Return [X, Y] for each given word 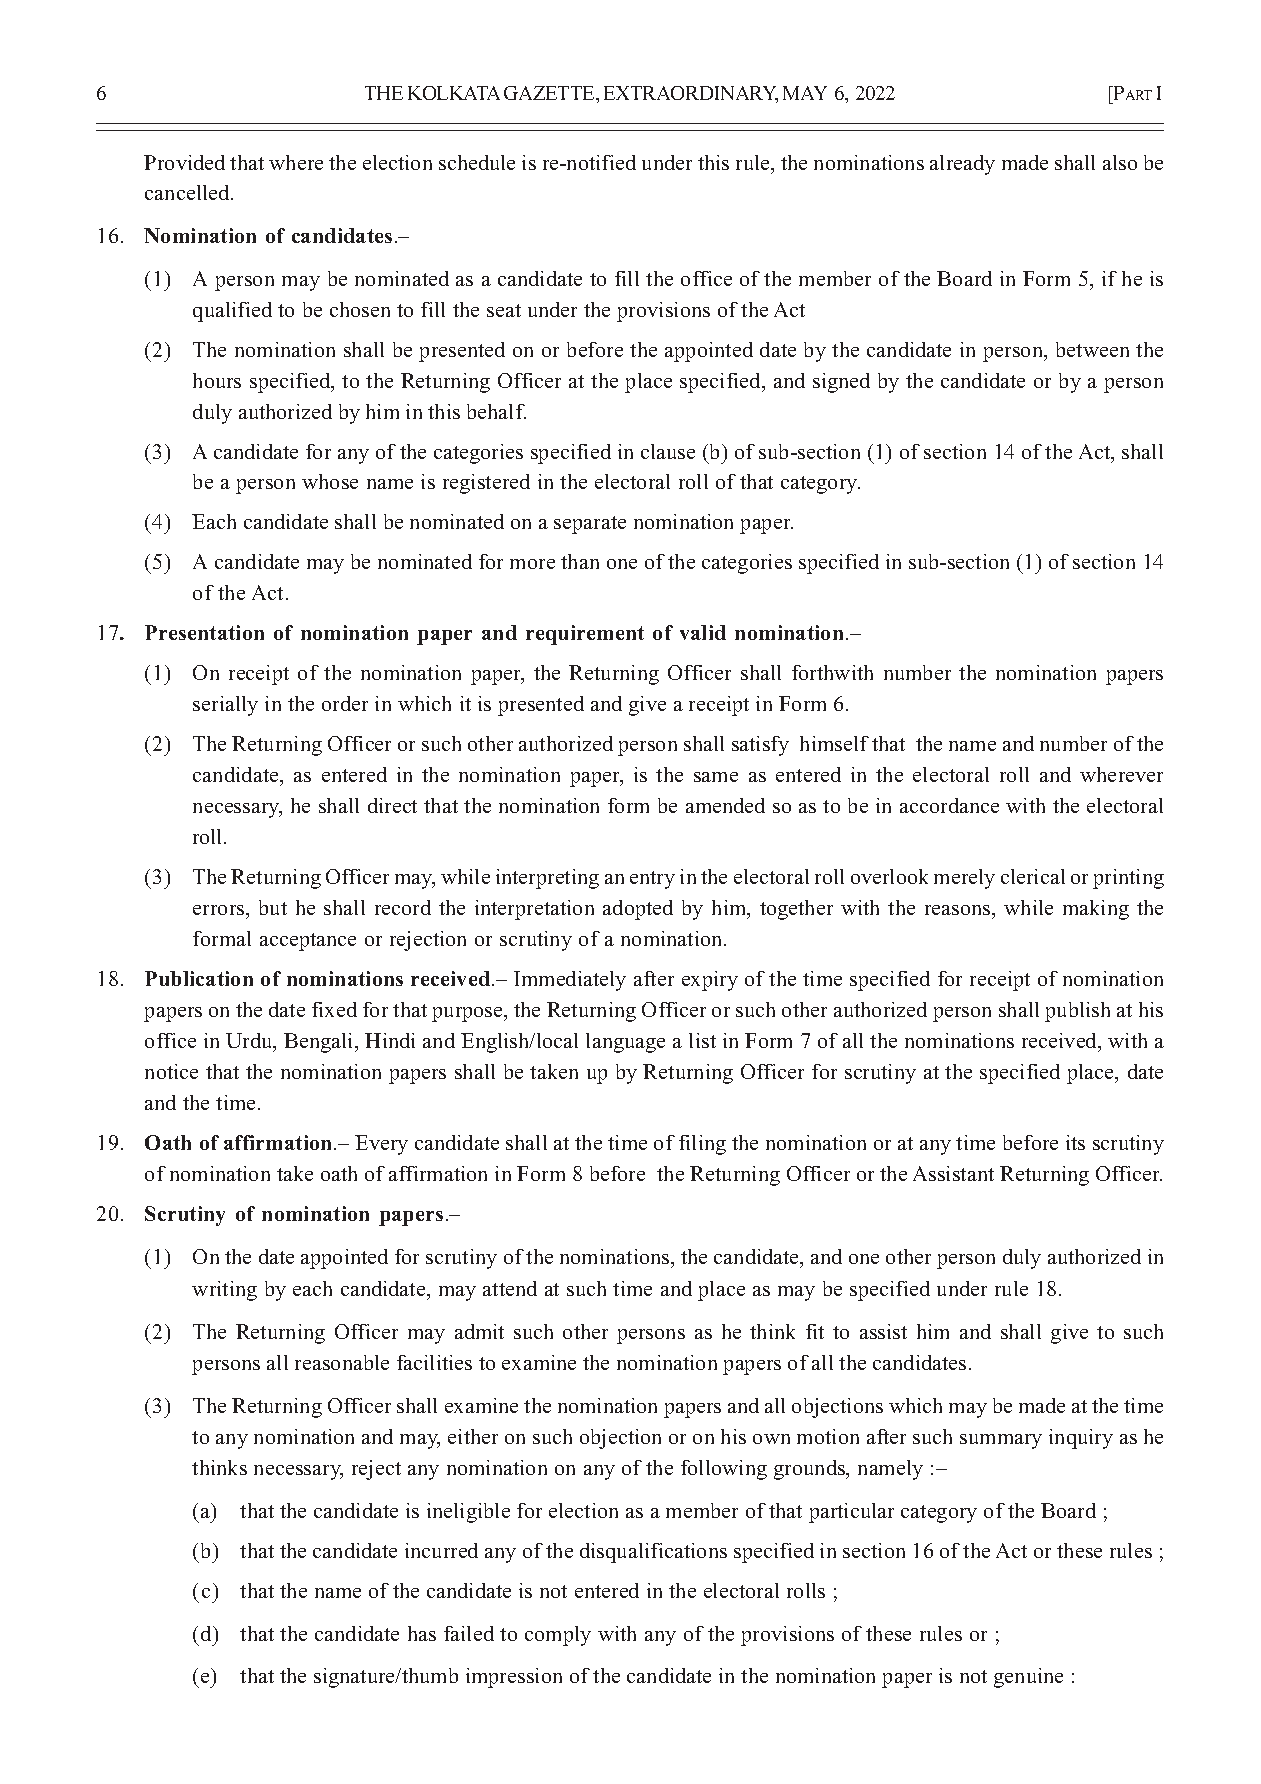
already [962, 165]
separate [590, 525]
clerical [1033, 876]
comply [558, 1636]
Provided [184, 162]
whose [330, 481]
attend [510, 1288]
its [1075, 1142]
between [1092, 349]
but [273, 907]
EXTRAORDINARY [691, 94]
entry [652, 880]
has [422, 1633]
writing [224, 1291]
